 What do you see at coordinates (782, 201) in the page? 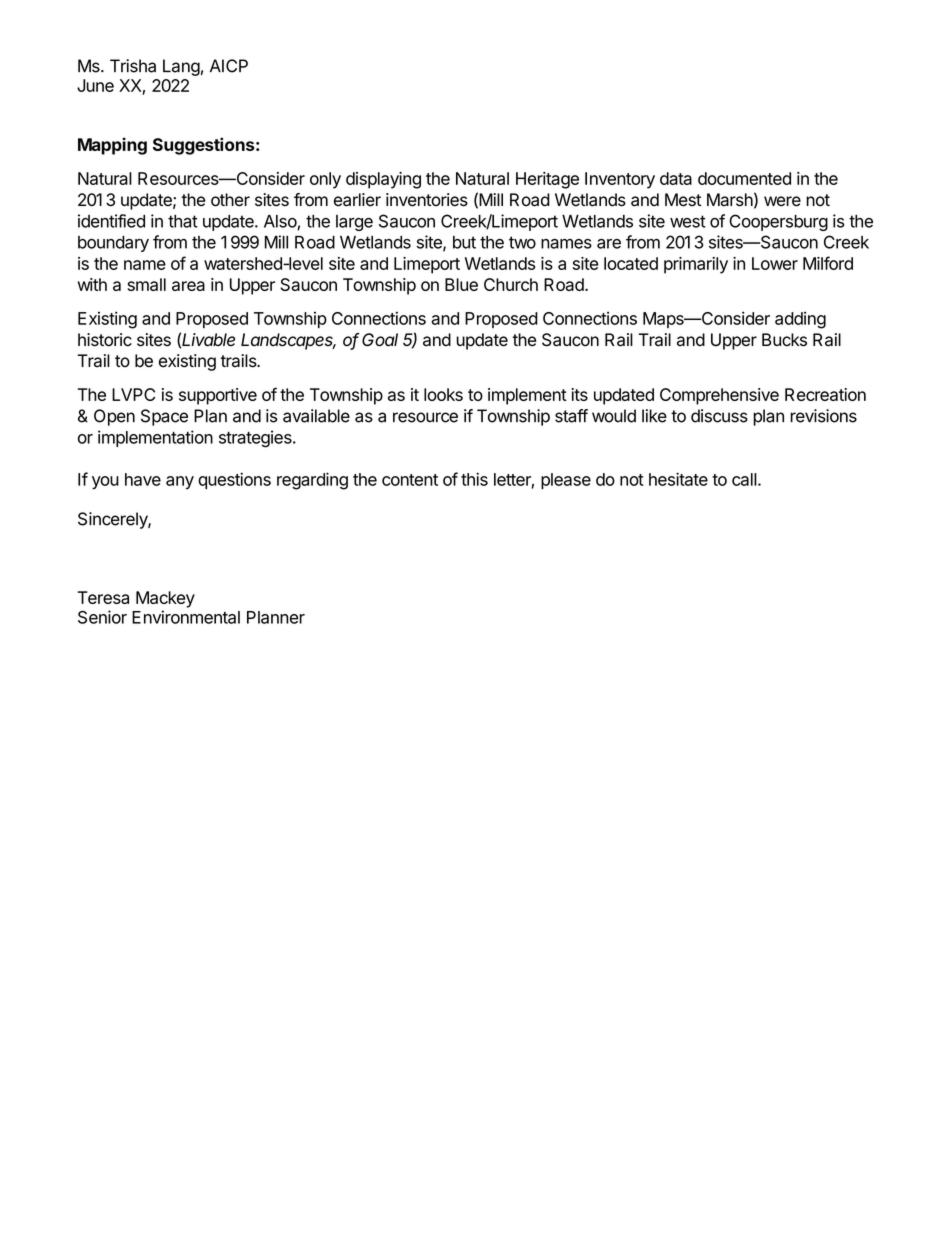
I see `were` at bounding box center [782, 201].
